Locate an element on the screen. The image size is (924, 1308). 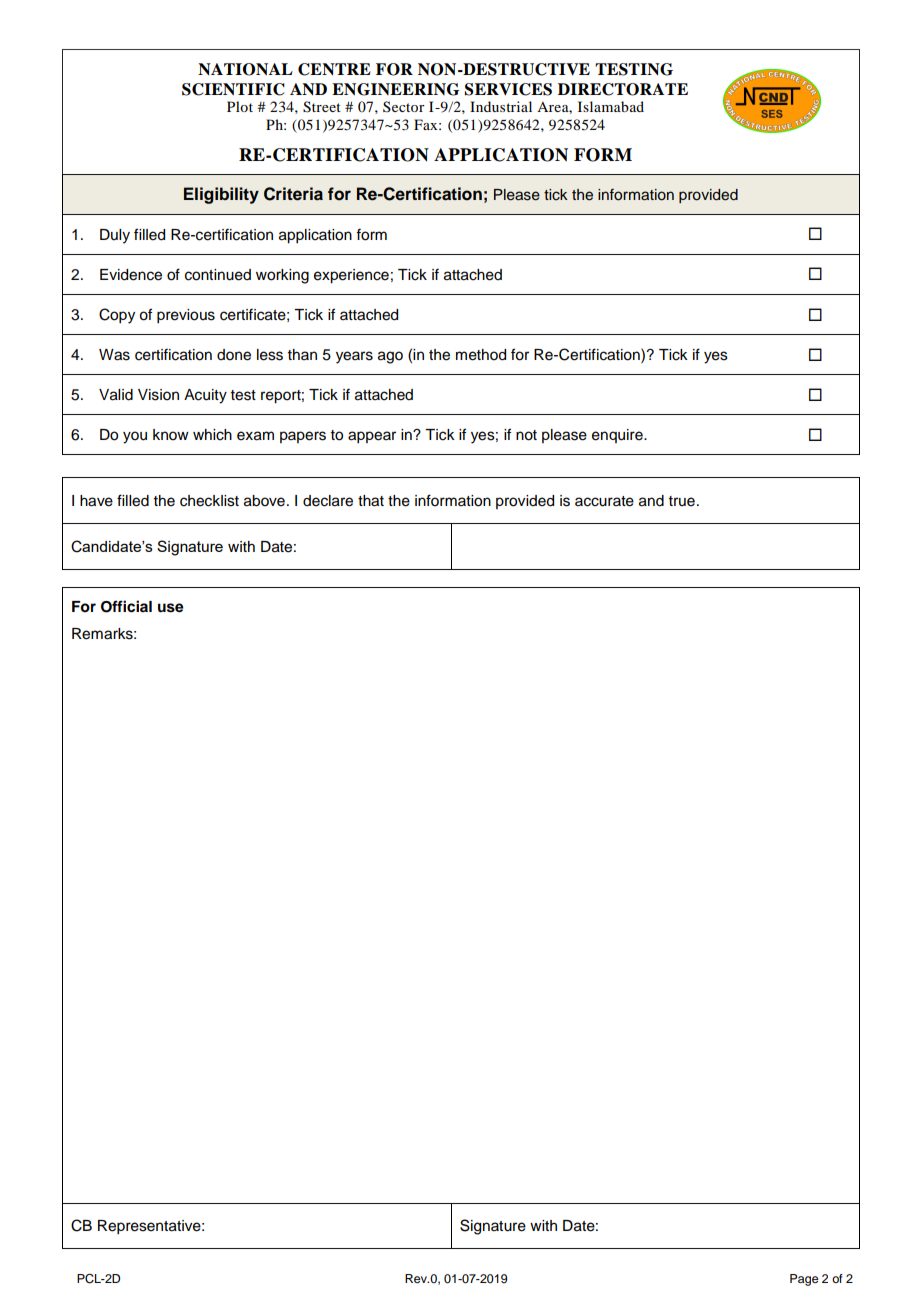
accurate is located at coordinates (604, 501).
